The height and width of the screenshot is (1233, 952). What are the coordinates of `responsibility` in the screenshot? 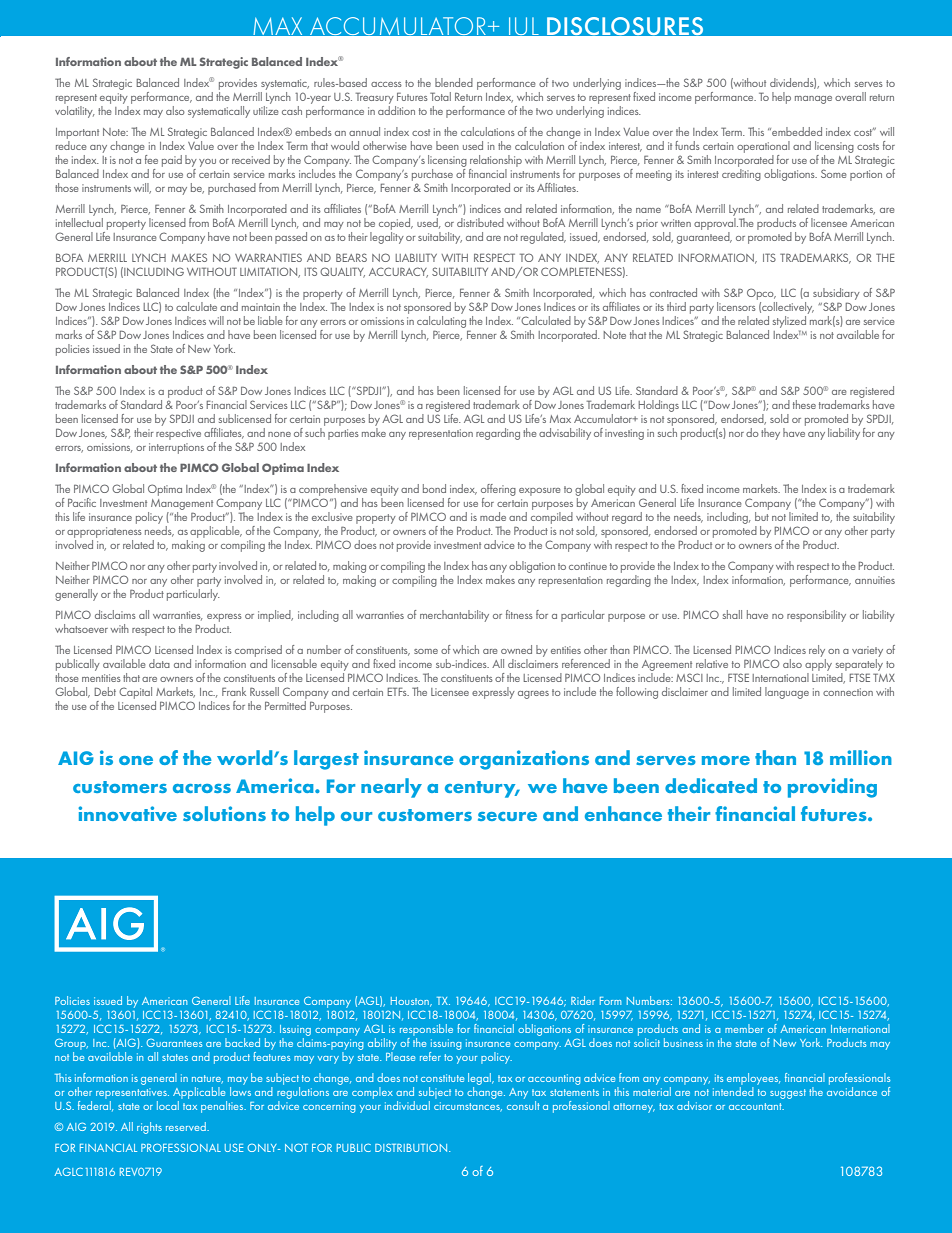 It's located at (816, 616).
